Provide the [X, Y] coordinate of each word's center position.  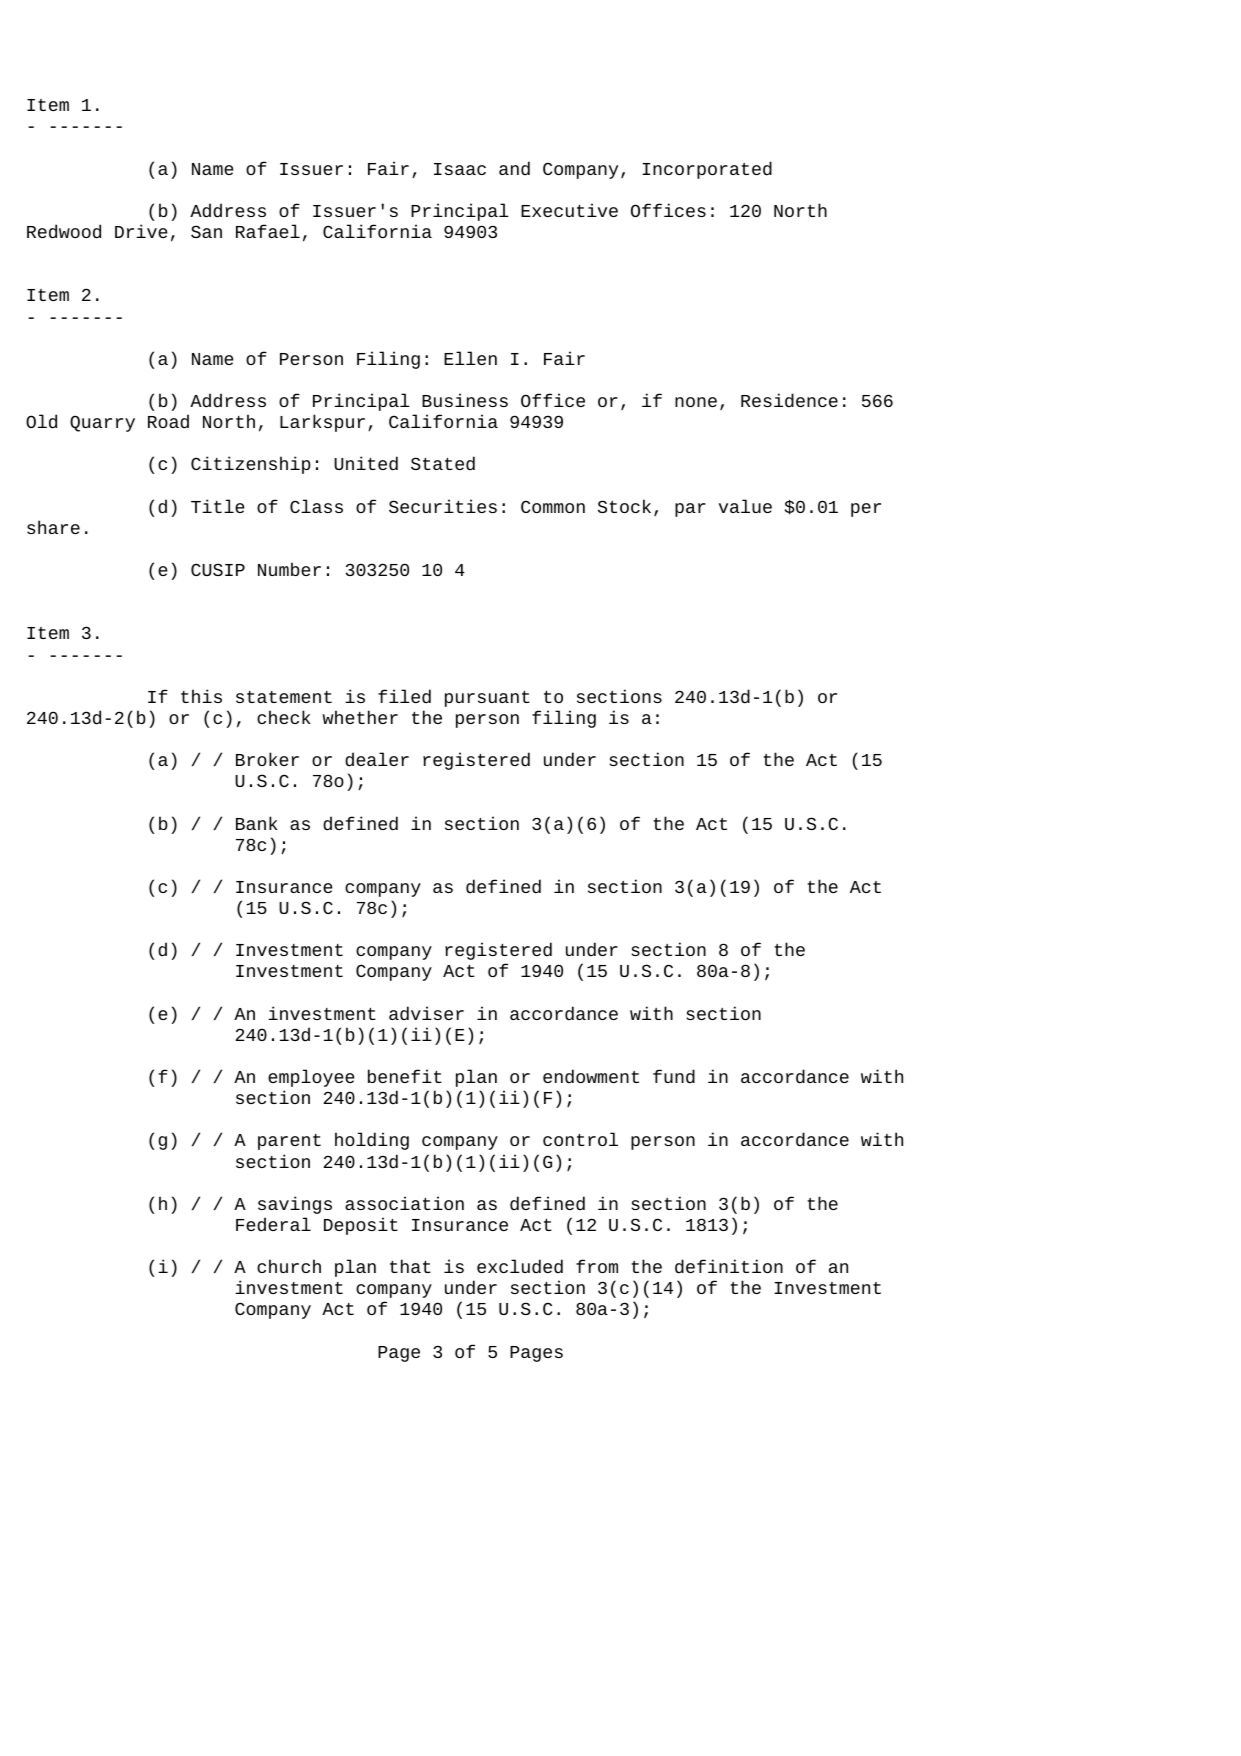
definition [729, 1266]
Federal [273, 1224]
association [404, 1203]
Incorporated [707, 170]
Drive [141, 231]
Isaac [460, 169]
